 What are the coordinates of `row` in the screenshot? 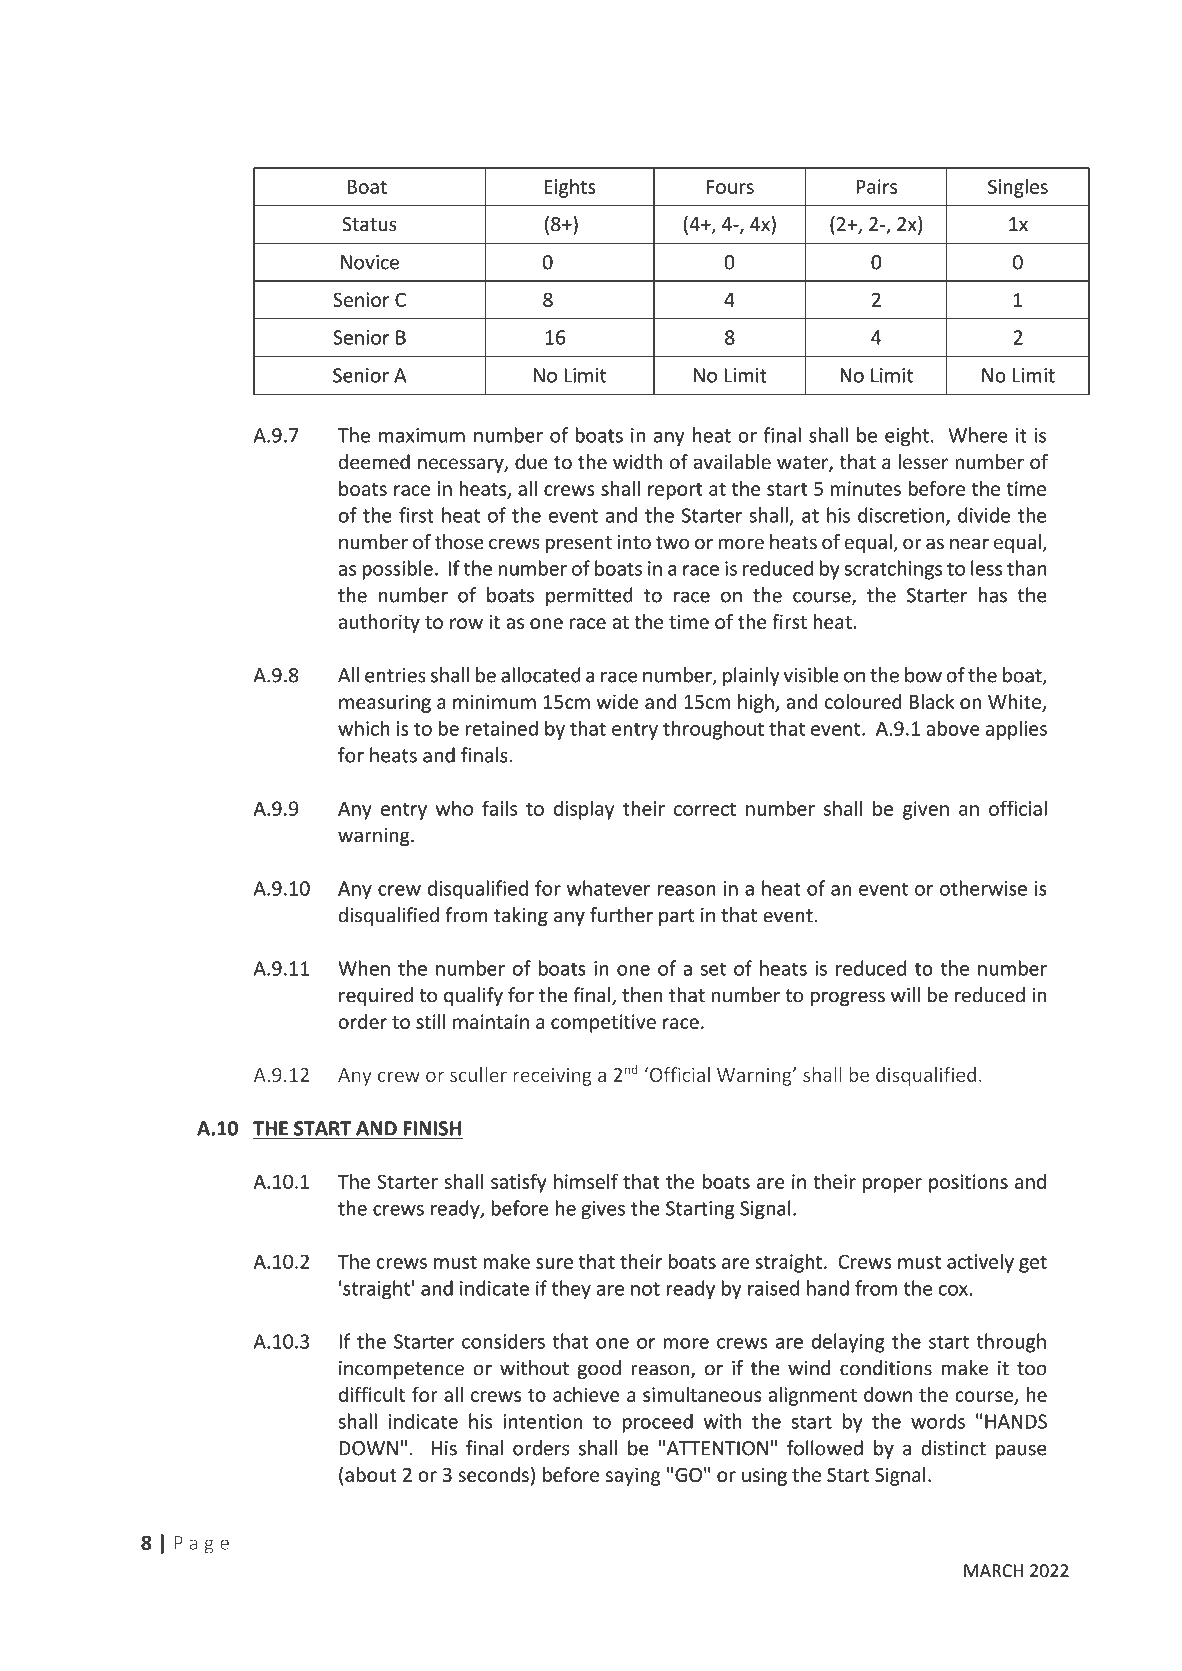 It's located at (466, 623).
